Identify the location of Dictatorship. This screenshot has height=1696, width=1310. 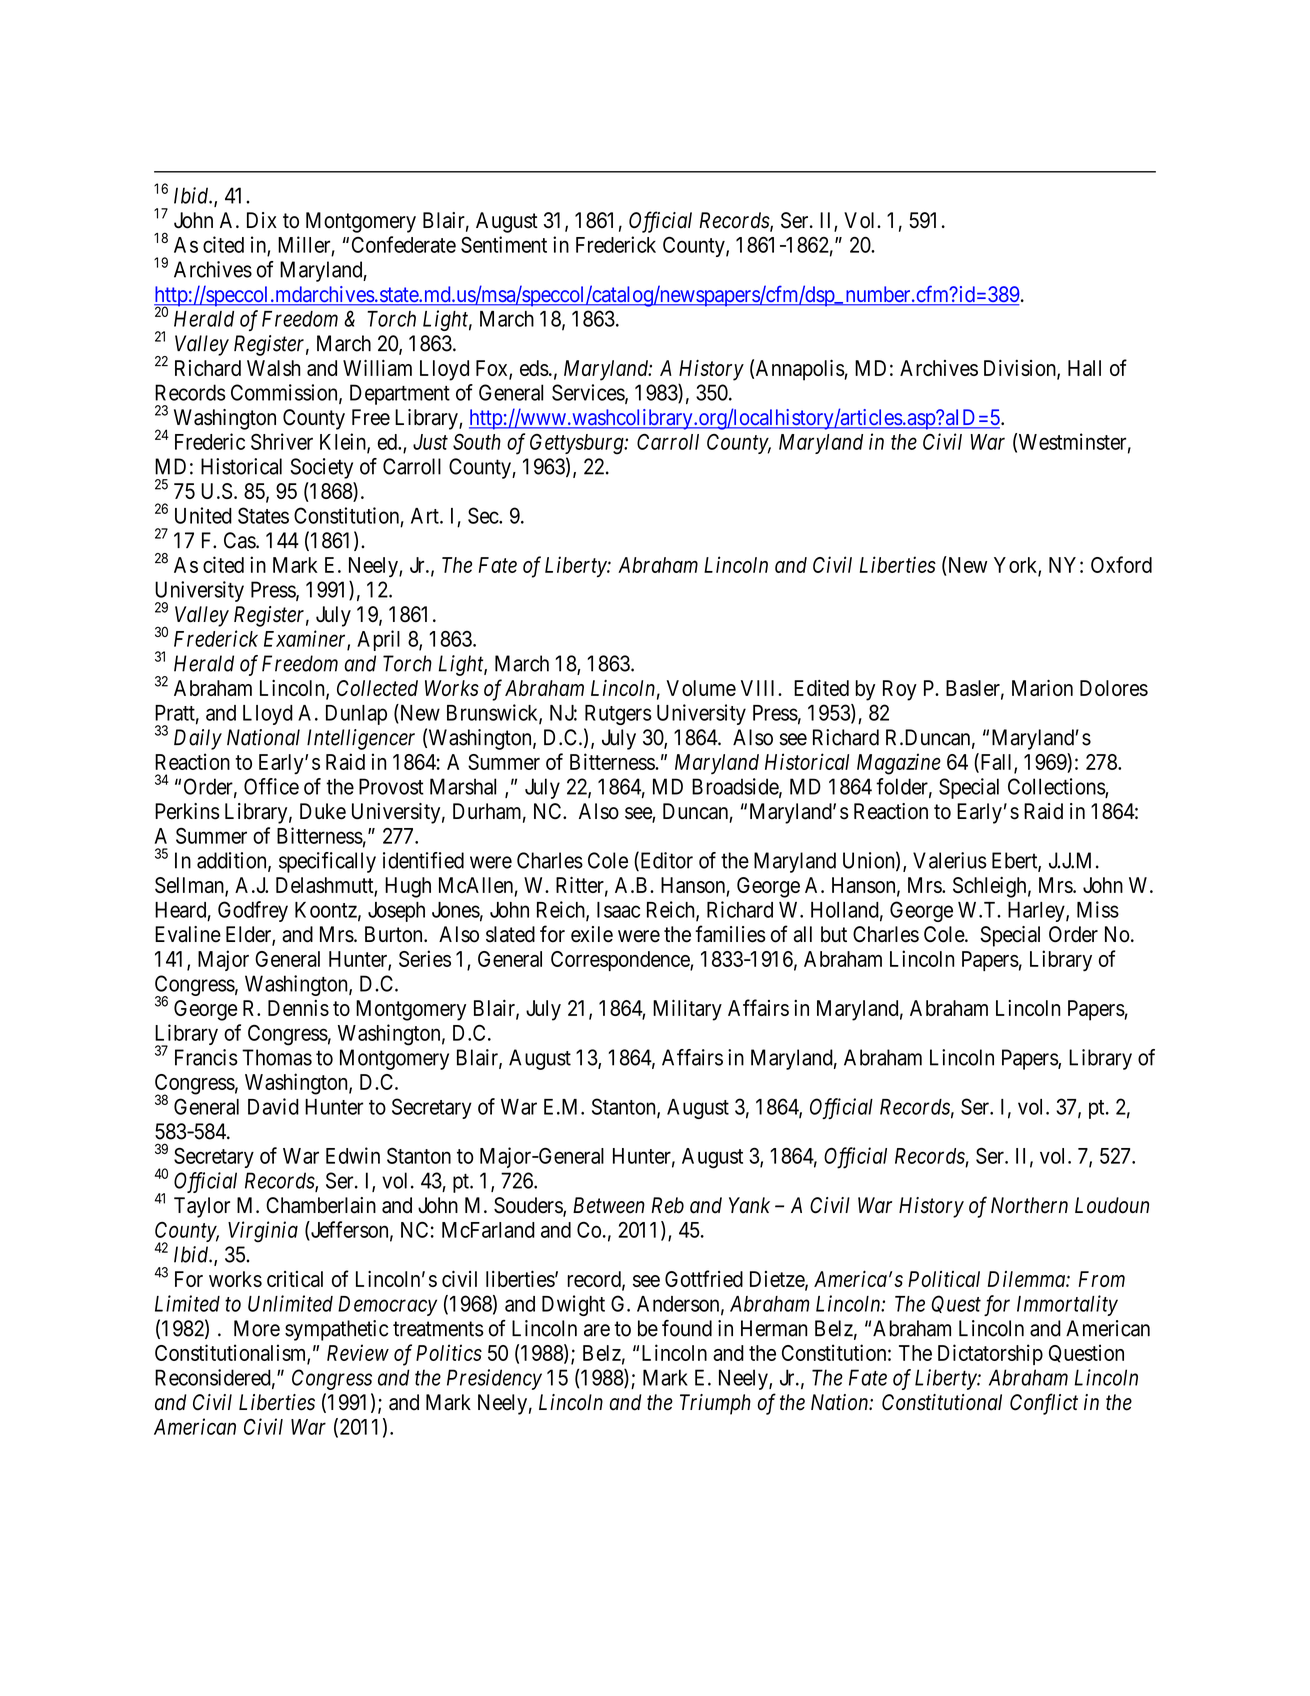
(990, 1354).
